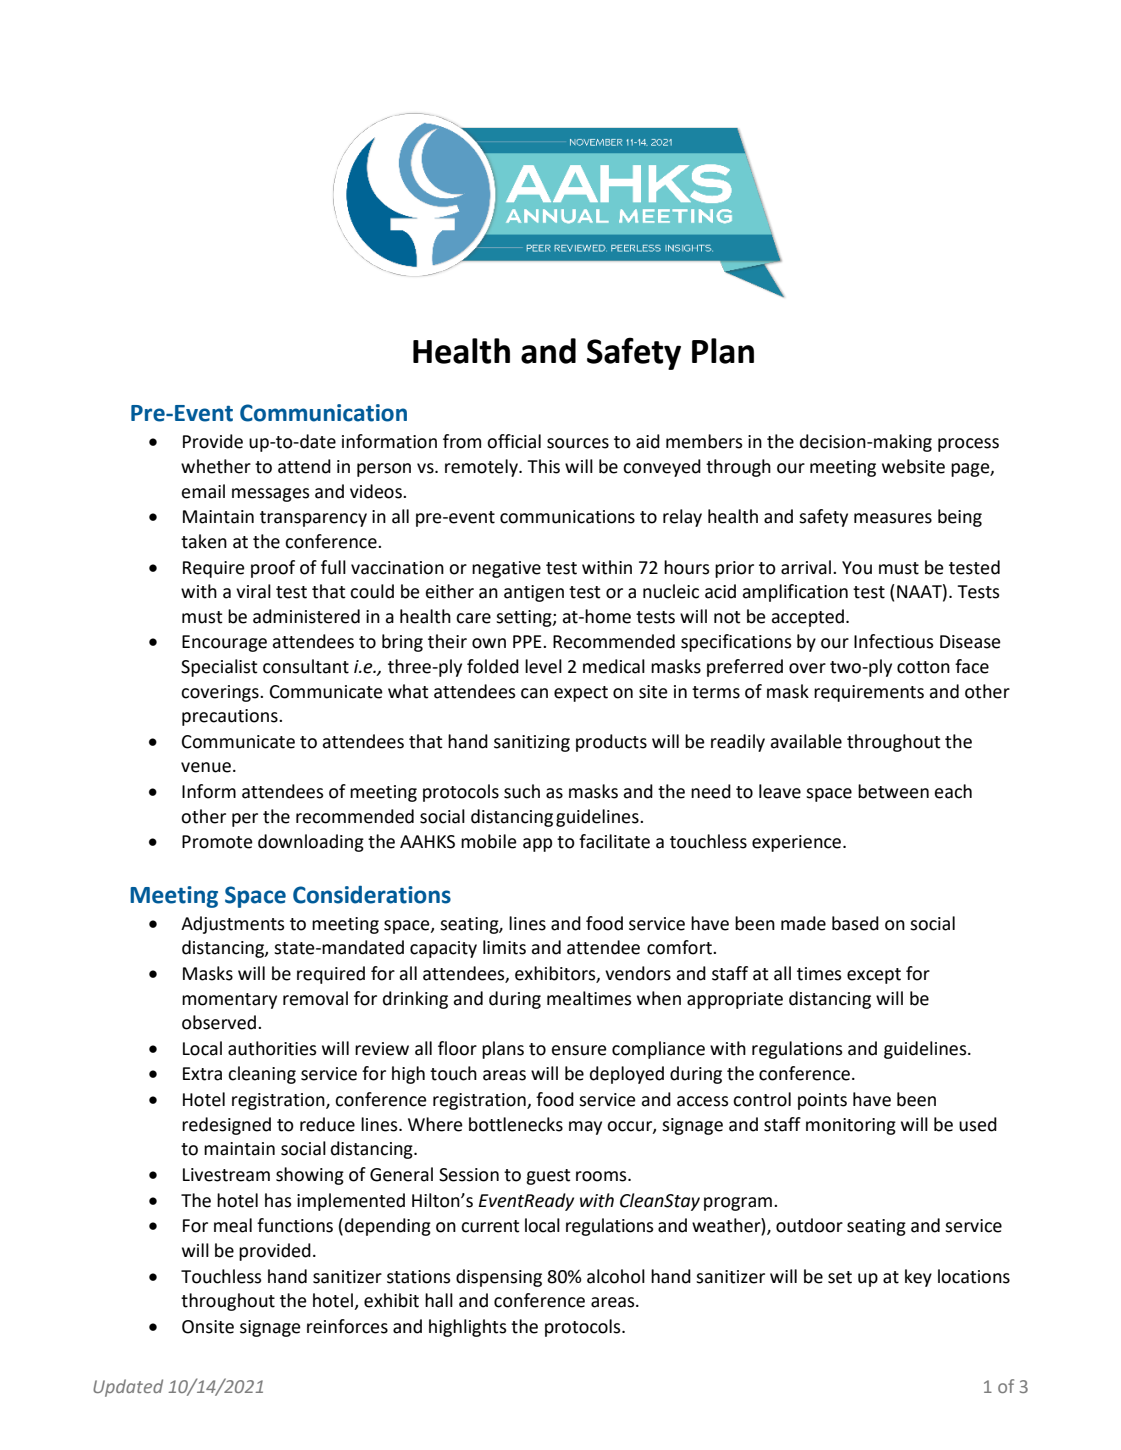  Describe the element at coordinates (347, 1326) in the screenshot. I see `reinforces` at that location.
